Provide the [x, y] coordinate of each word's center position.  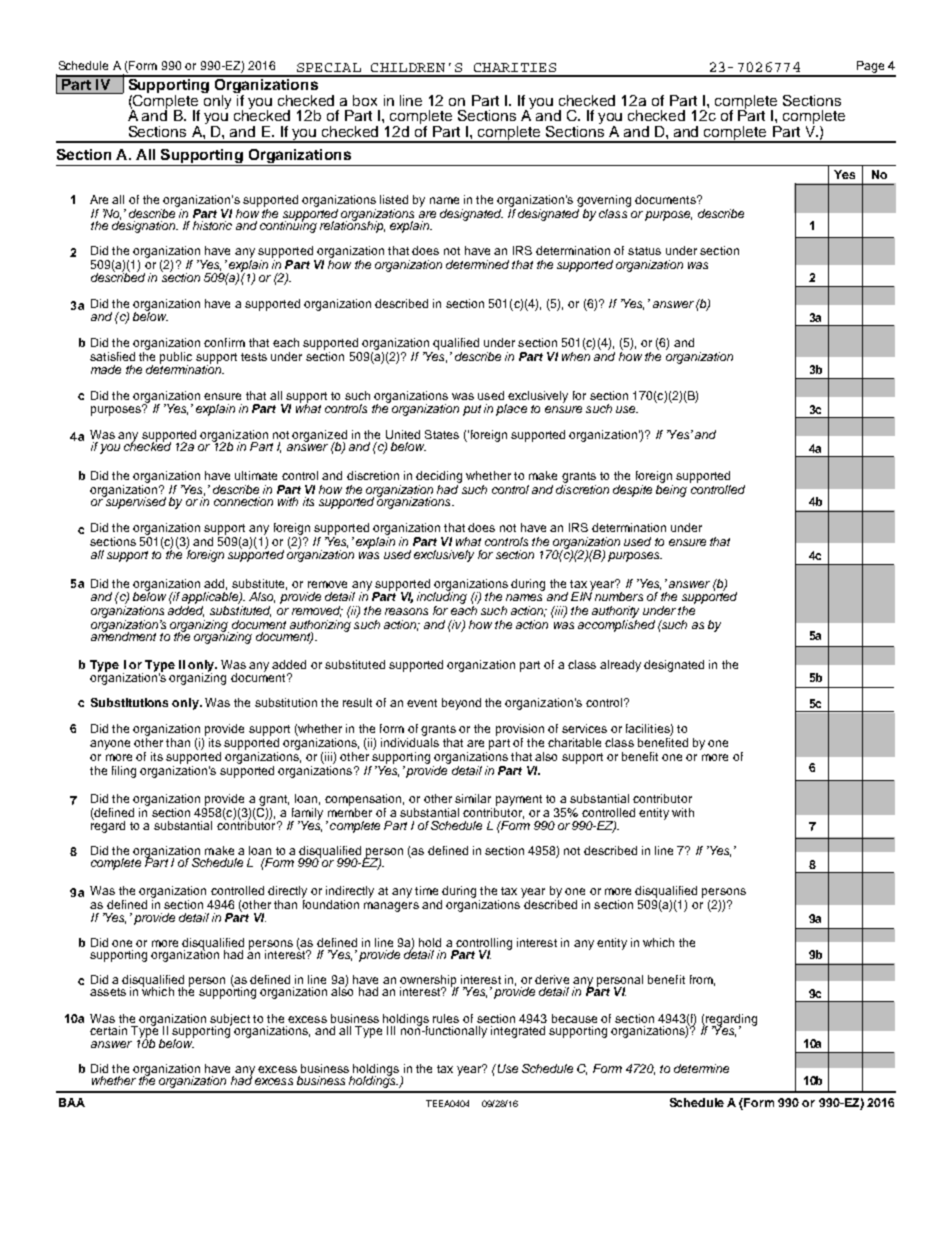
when [576, 356]
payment [519, 800]
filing [124, 772]
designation [144, 226]
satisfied [112, 356]
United [403, 434]
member [350, 812]
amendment [123, 635]
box [365, 100]
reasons [406, 611]
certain [108, 1030]
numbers [619, 596]
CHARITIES [515, 67]
